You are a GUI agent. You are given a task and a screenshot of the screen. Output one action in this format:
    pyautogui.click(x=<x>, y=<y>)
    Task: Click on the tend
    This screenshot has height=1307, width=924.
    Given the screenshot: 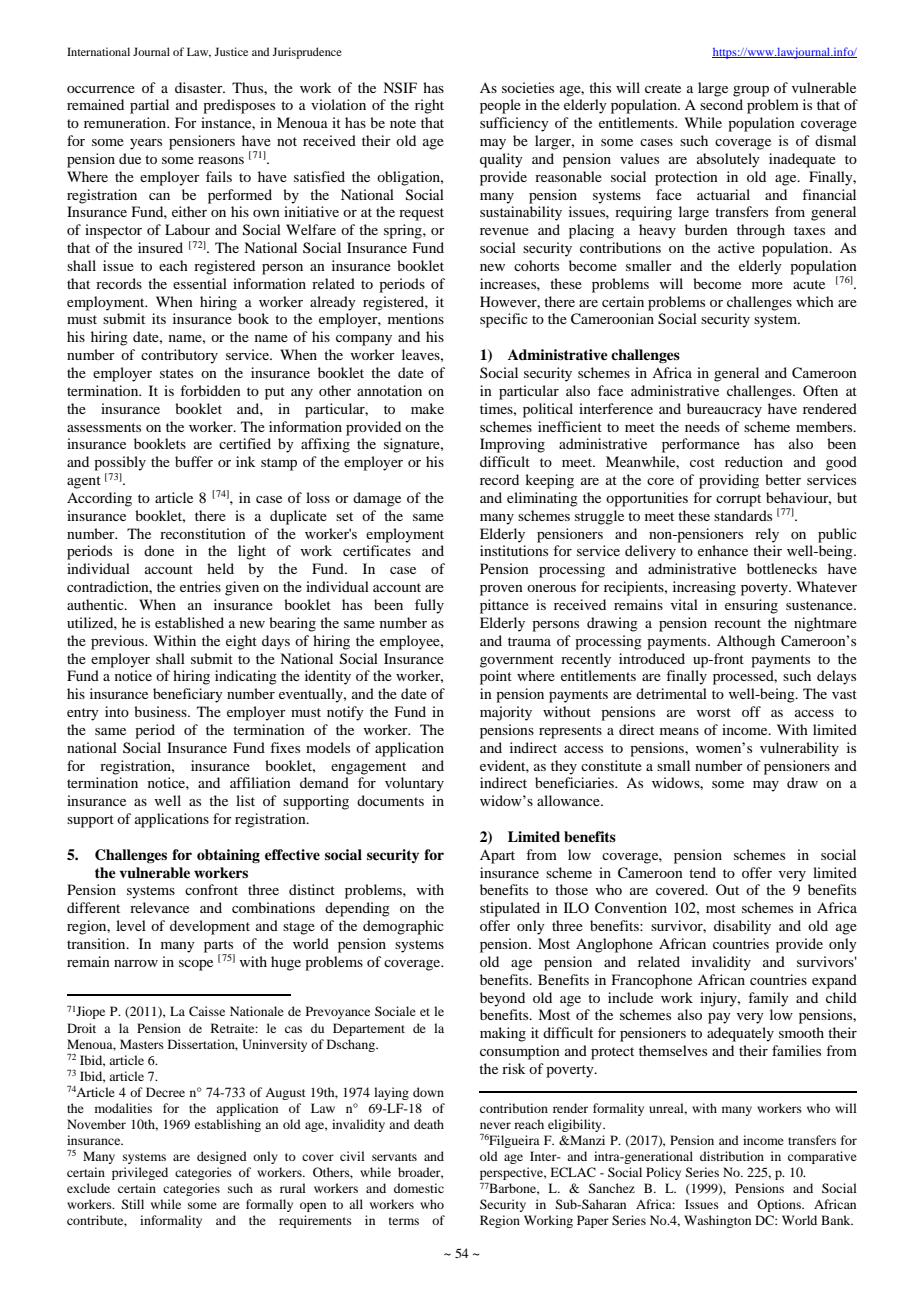 What is the action you would take?
    pyautogui.click(x=702, y=872)
